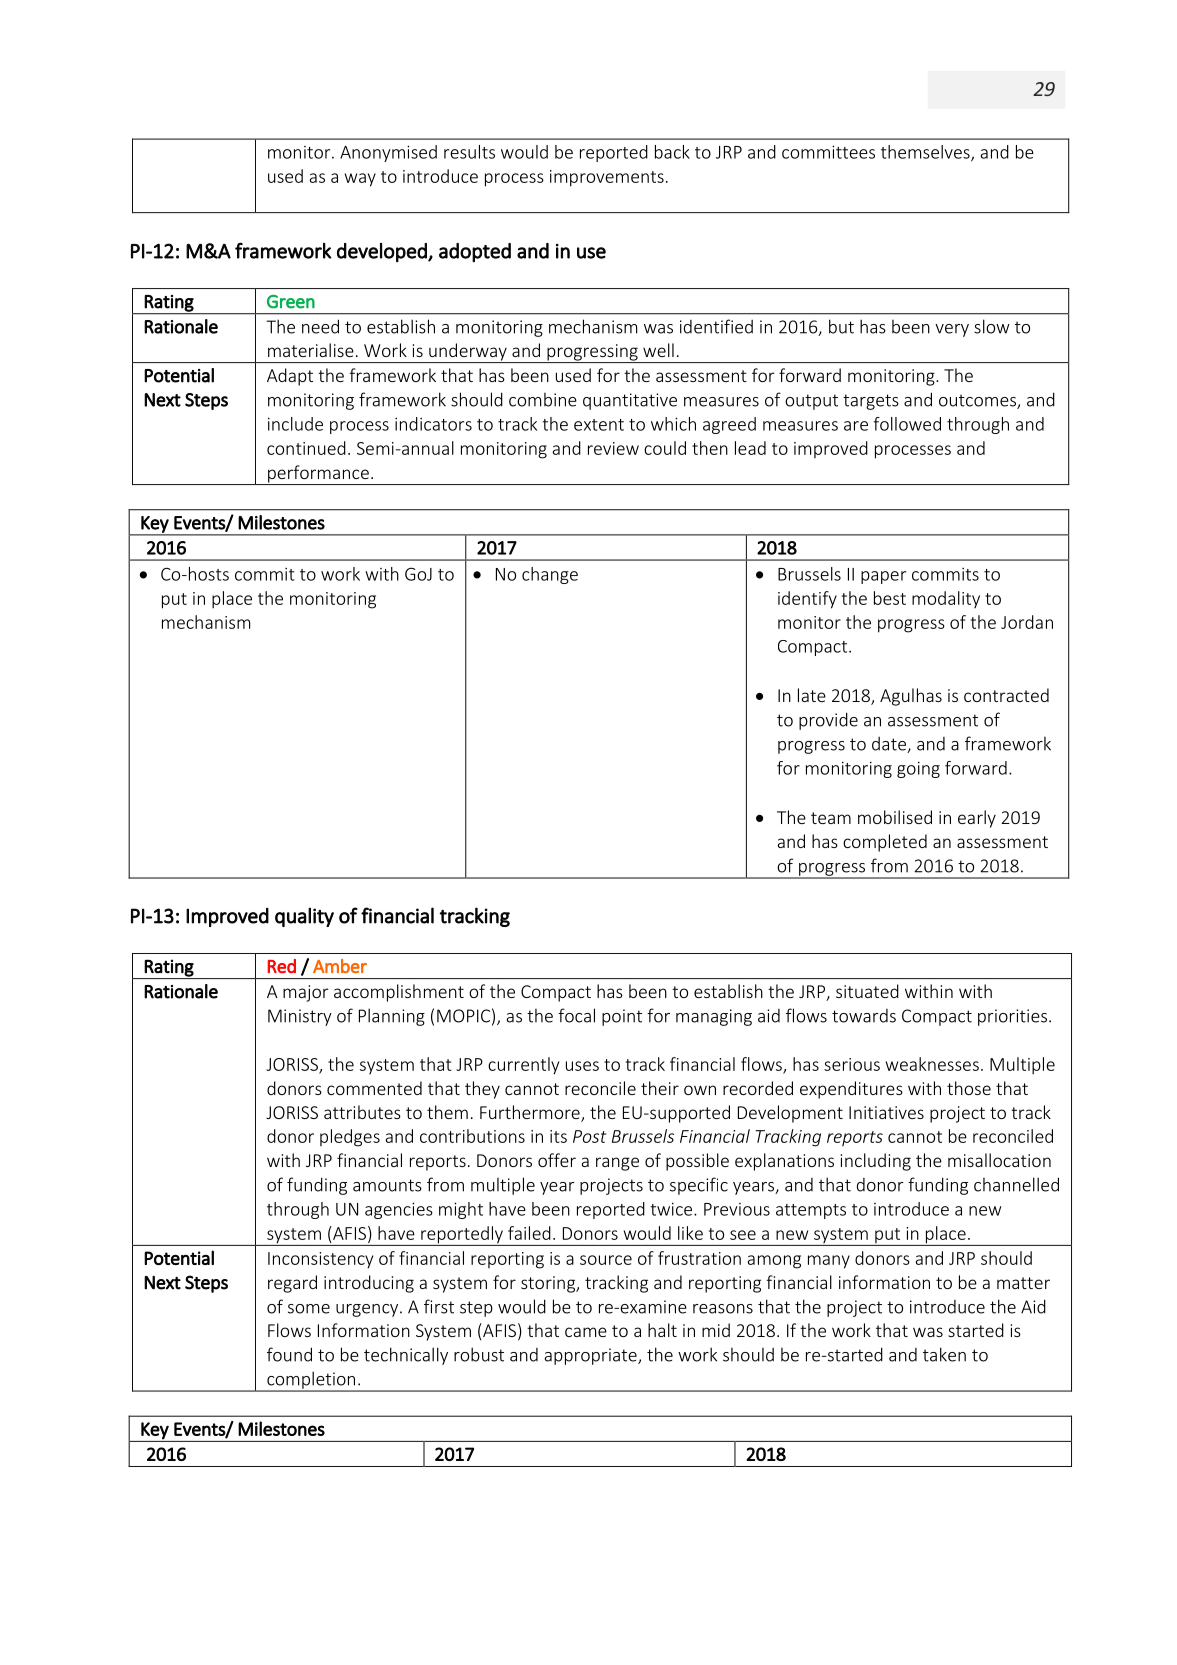 The width and height of the screenshot is (1177, 1665). Describe the element at coordinates (867, 991) in the screenshot. I see `situated` at that location.
